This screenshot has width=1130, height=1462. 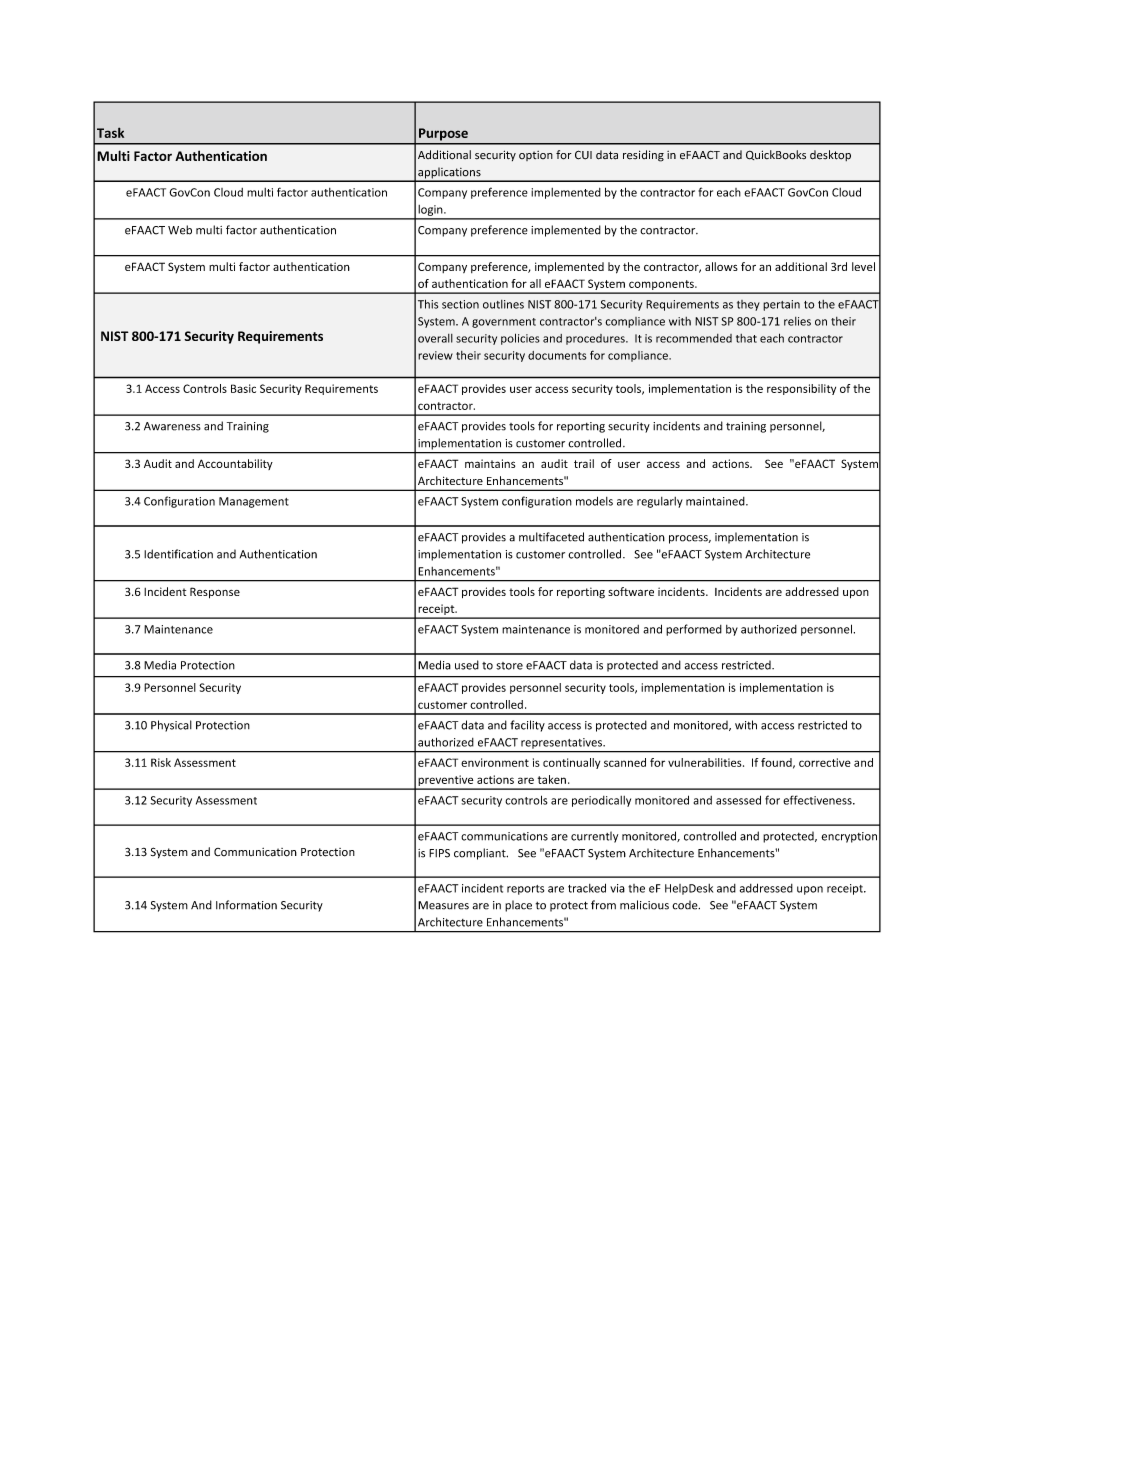 I want to click on maintained, so click(x=716, y=501).
